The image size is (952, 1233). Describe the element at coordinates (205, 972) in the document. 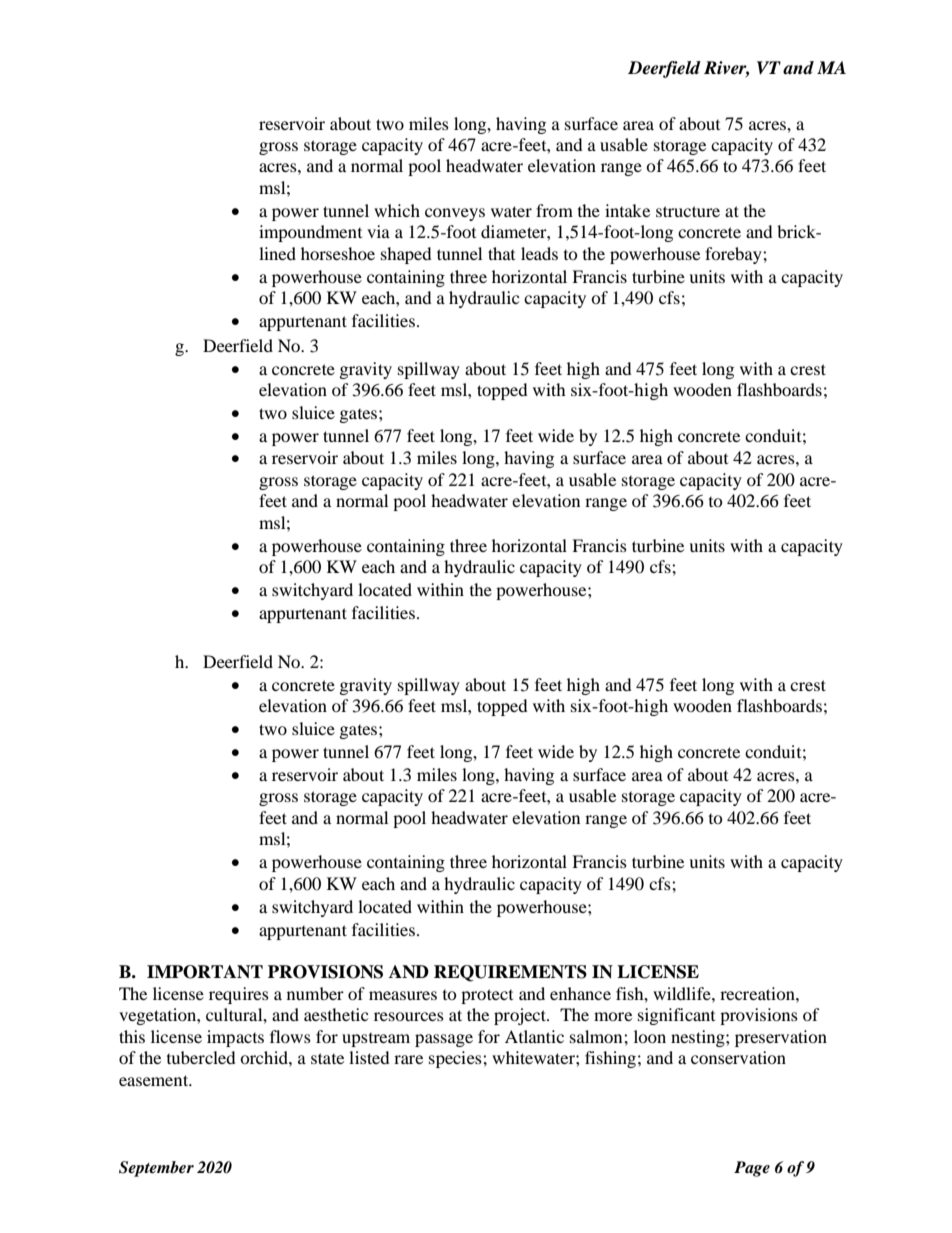

I see `IMPORTANT` at that location.
